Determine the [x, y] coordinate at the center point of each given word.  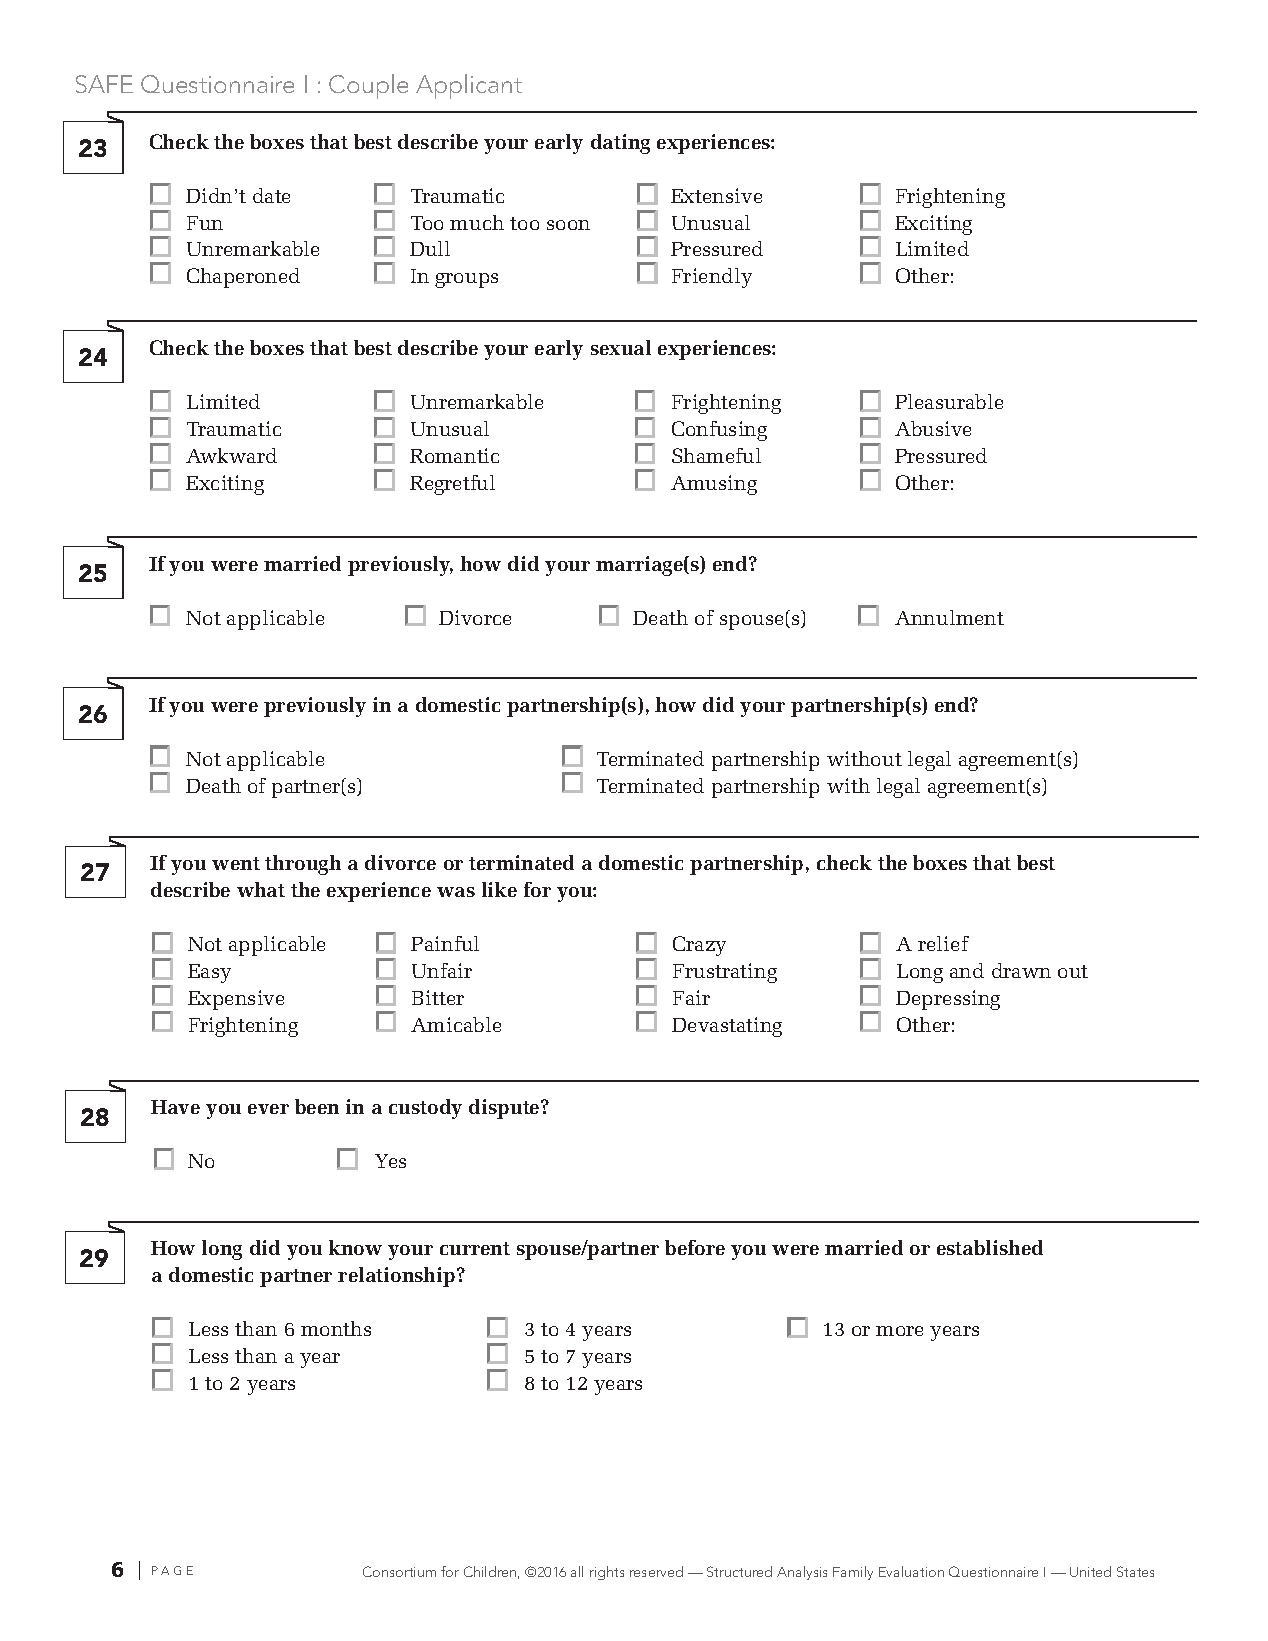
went [236, 863]
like [499, 889]
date [271, 195]
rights [607, 1573]
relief [943, 943]
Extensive [716, 195]
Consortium [399, 1571]
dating [620, 144]
